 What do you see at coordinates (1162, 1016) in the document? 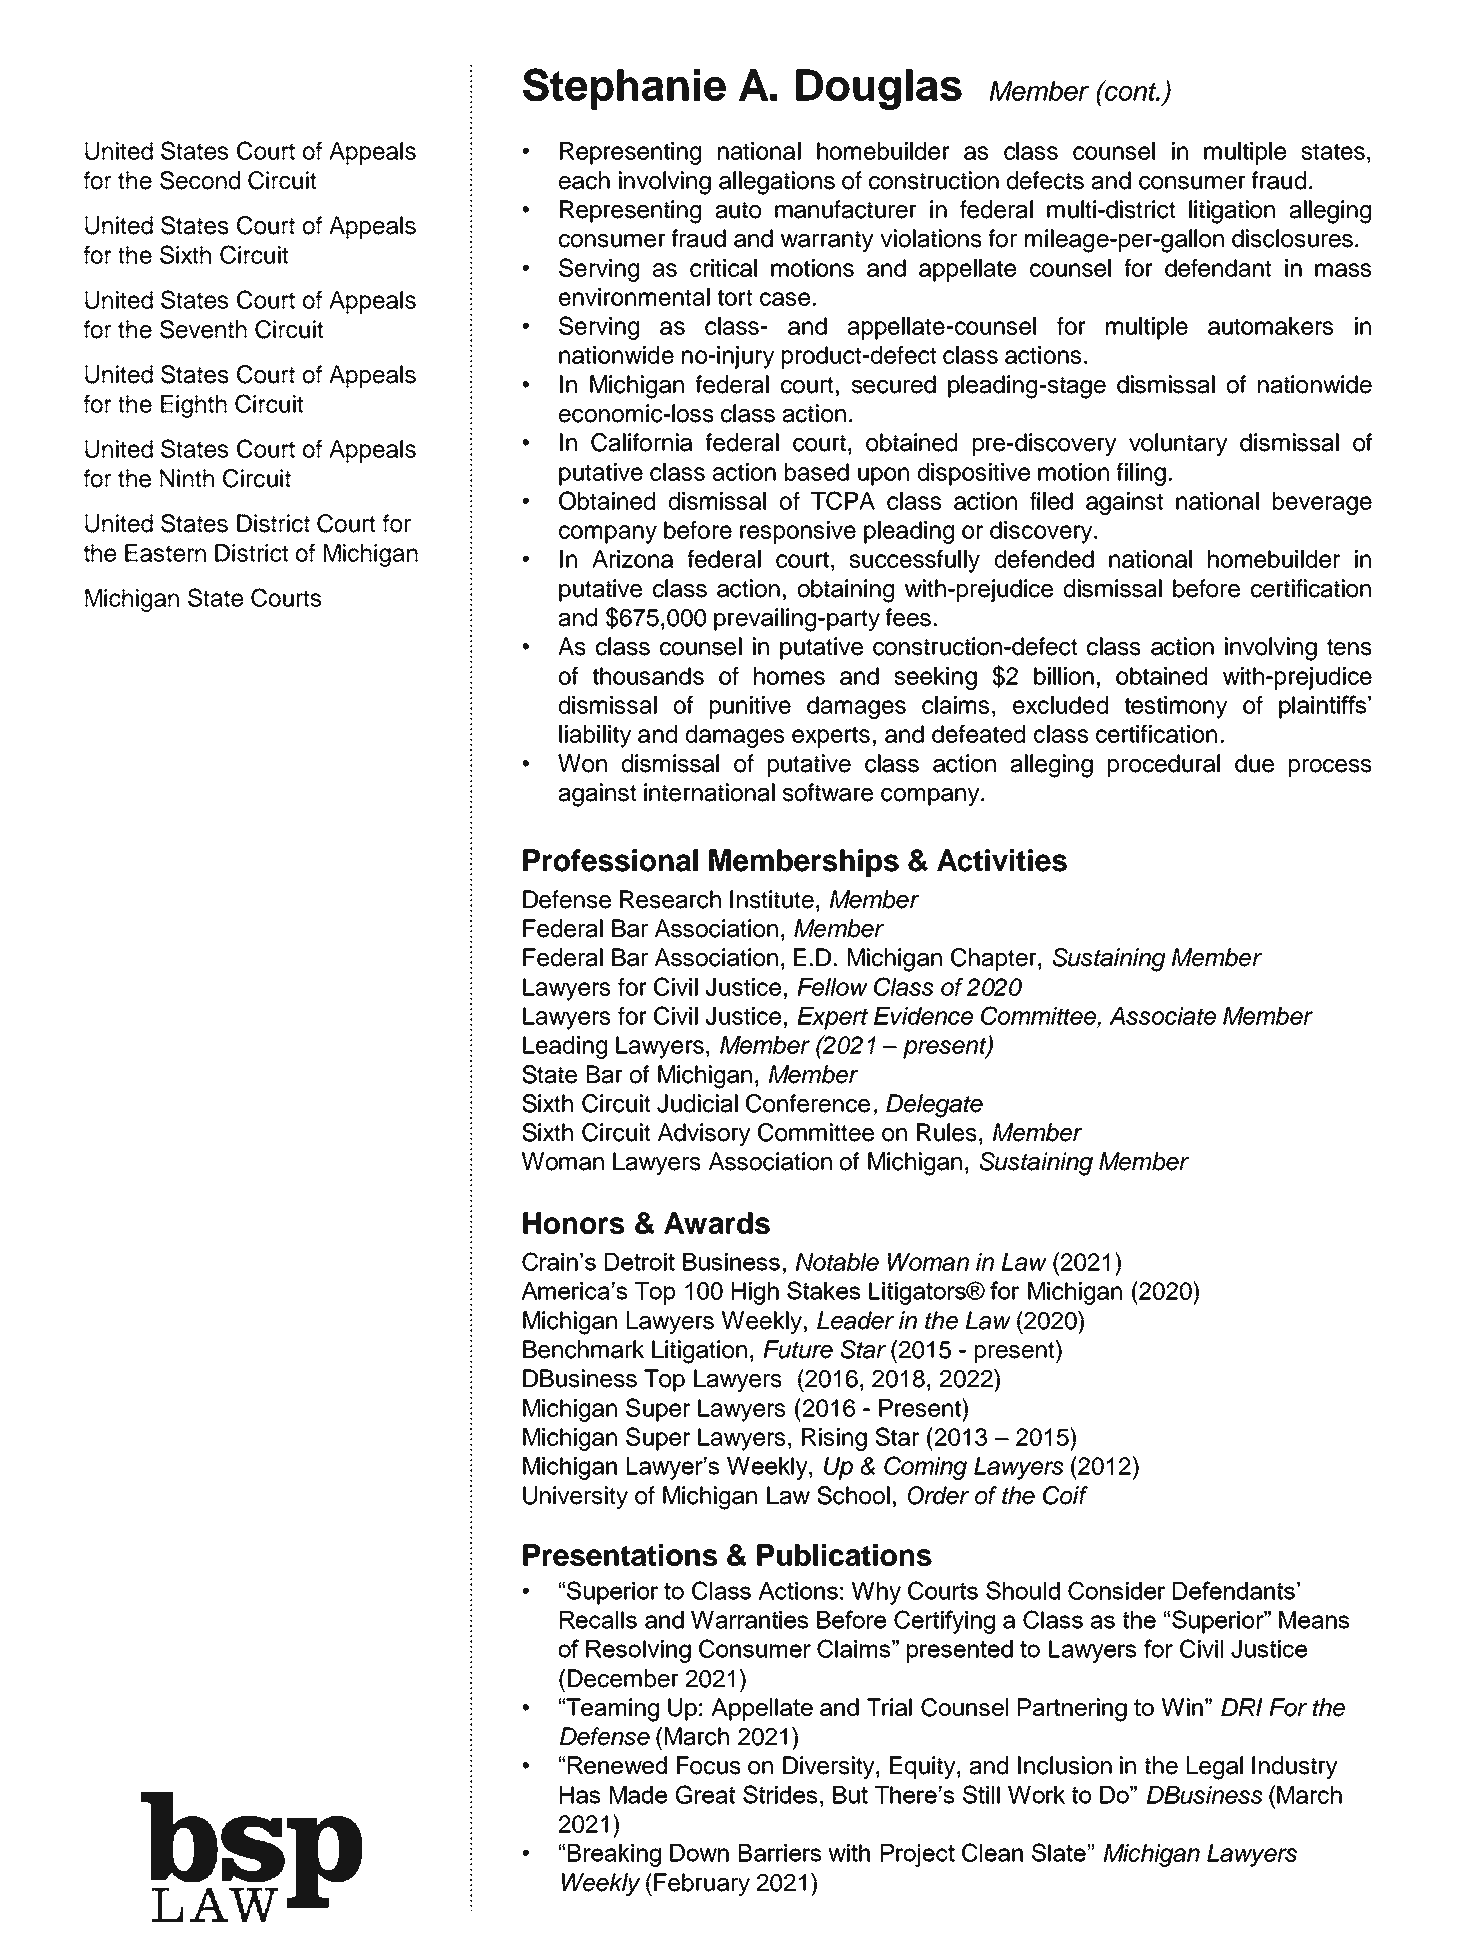
I see `Associate` at bounding box center [1162, 1016].
